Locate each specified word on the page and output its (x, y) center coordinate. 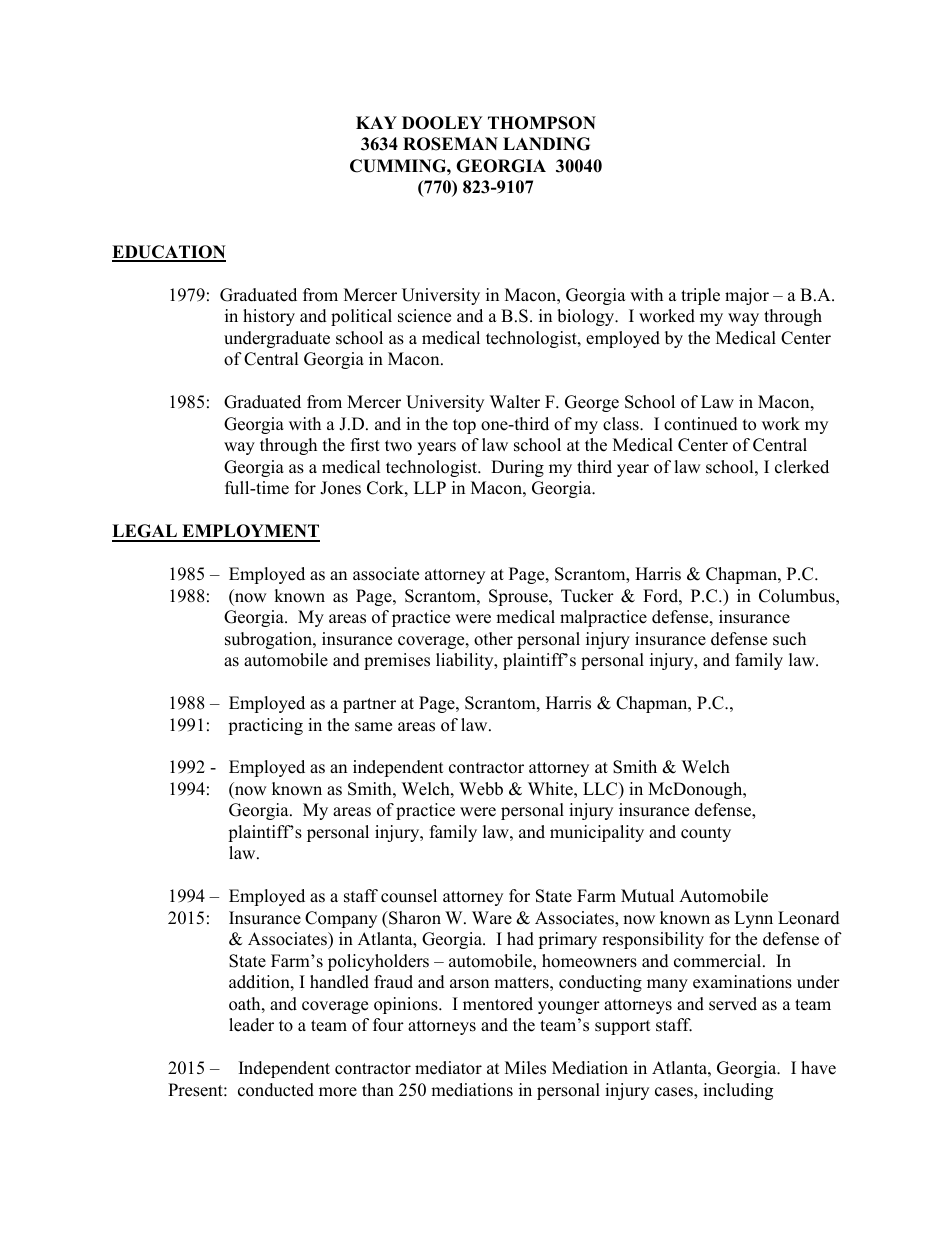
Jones (340, 488)
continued (701, 424)
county (706, 834)
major (747, 296)
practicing (265, 726)
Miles (525, 1068)
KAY (376, 122)
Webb (481, 789)
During (517, 468)
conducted (276, 1090)
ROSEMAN (450, 144)
